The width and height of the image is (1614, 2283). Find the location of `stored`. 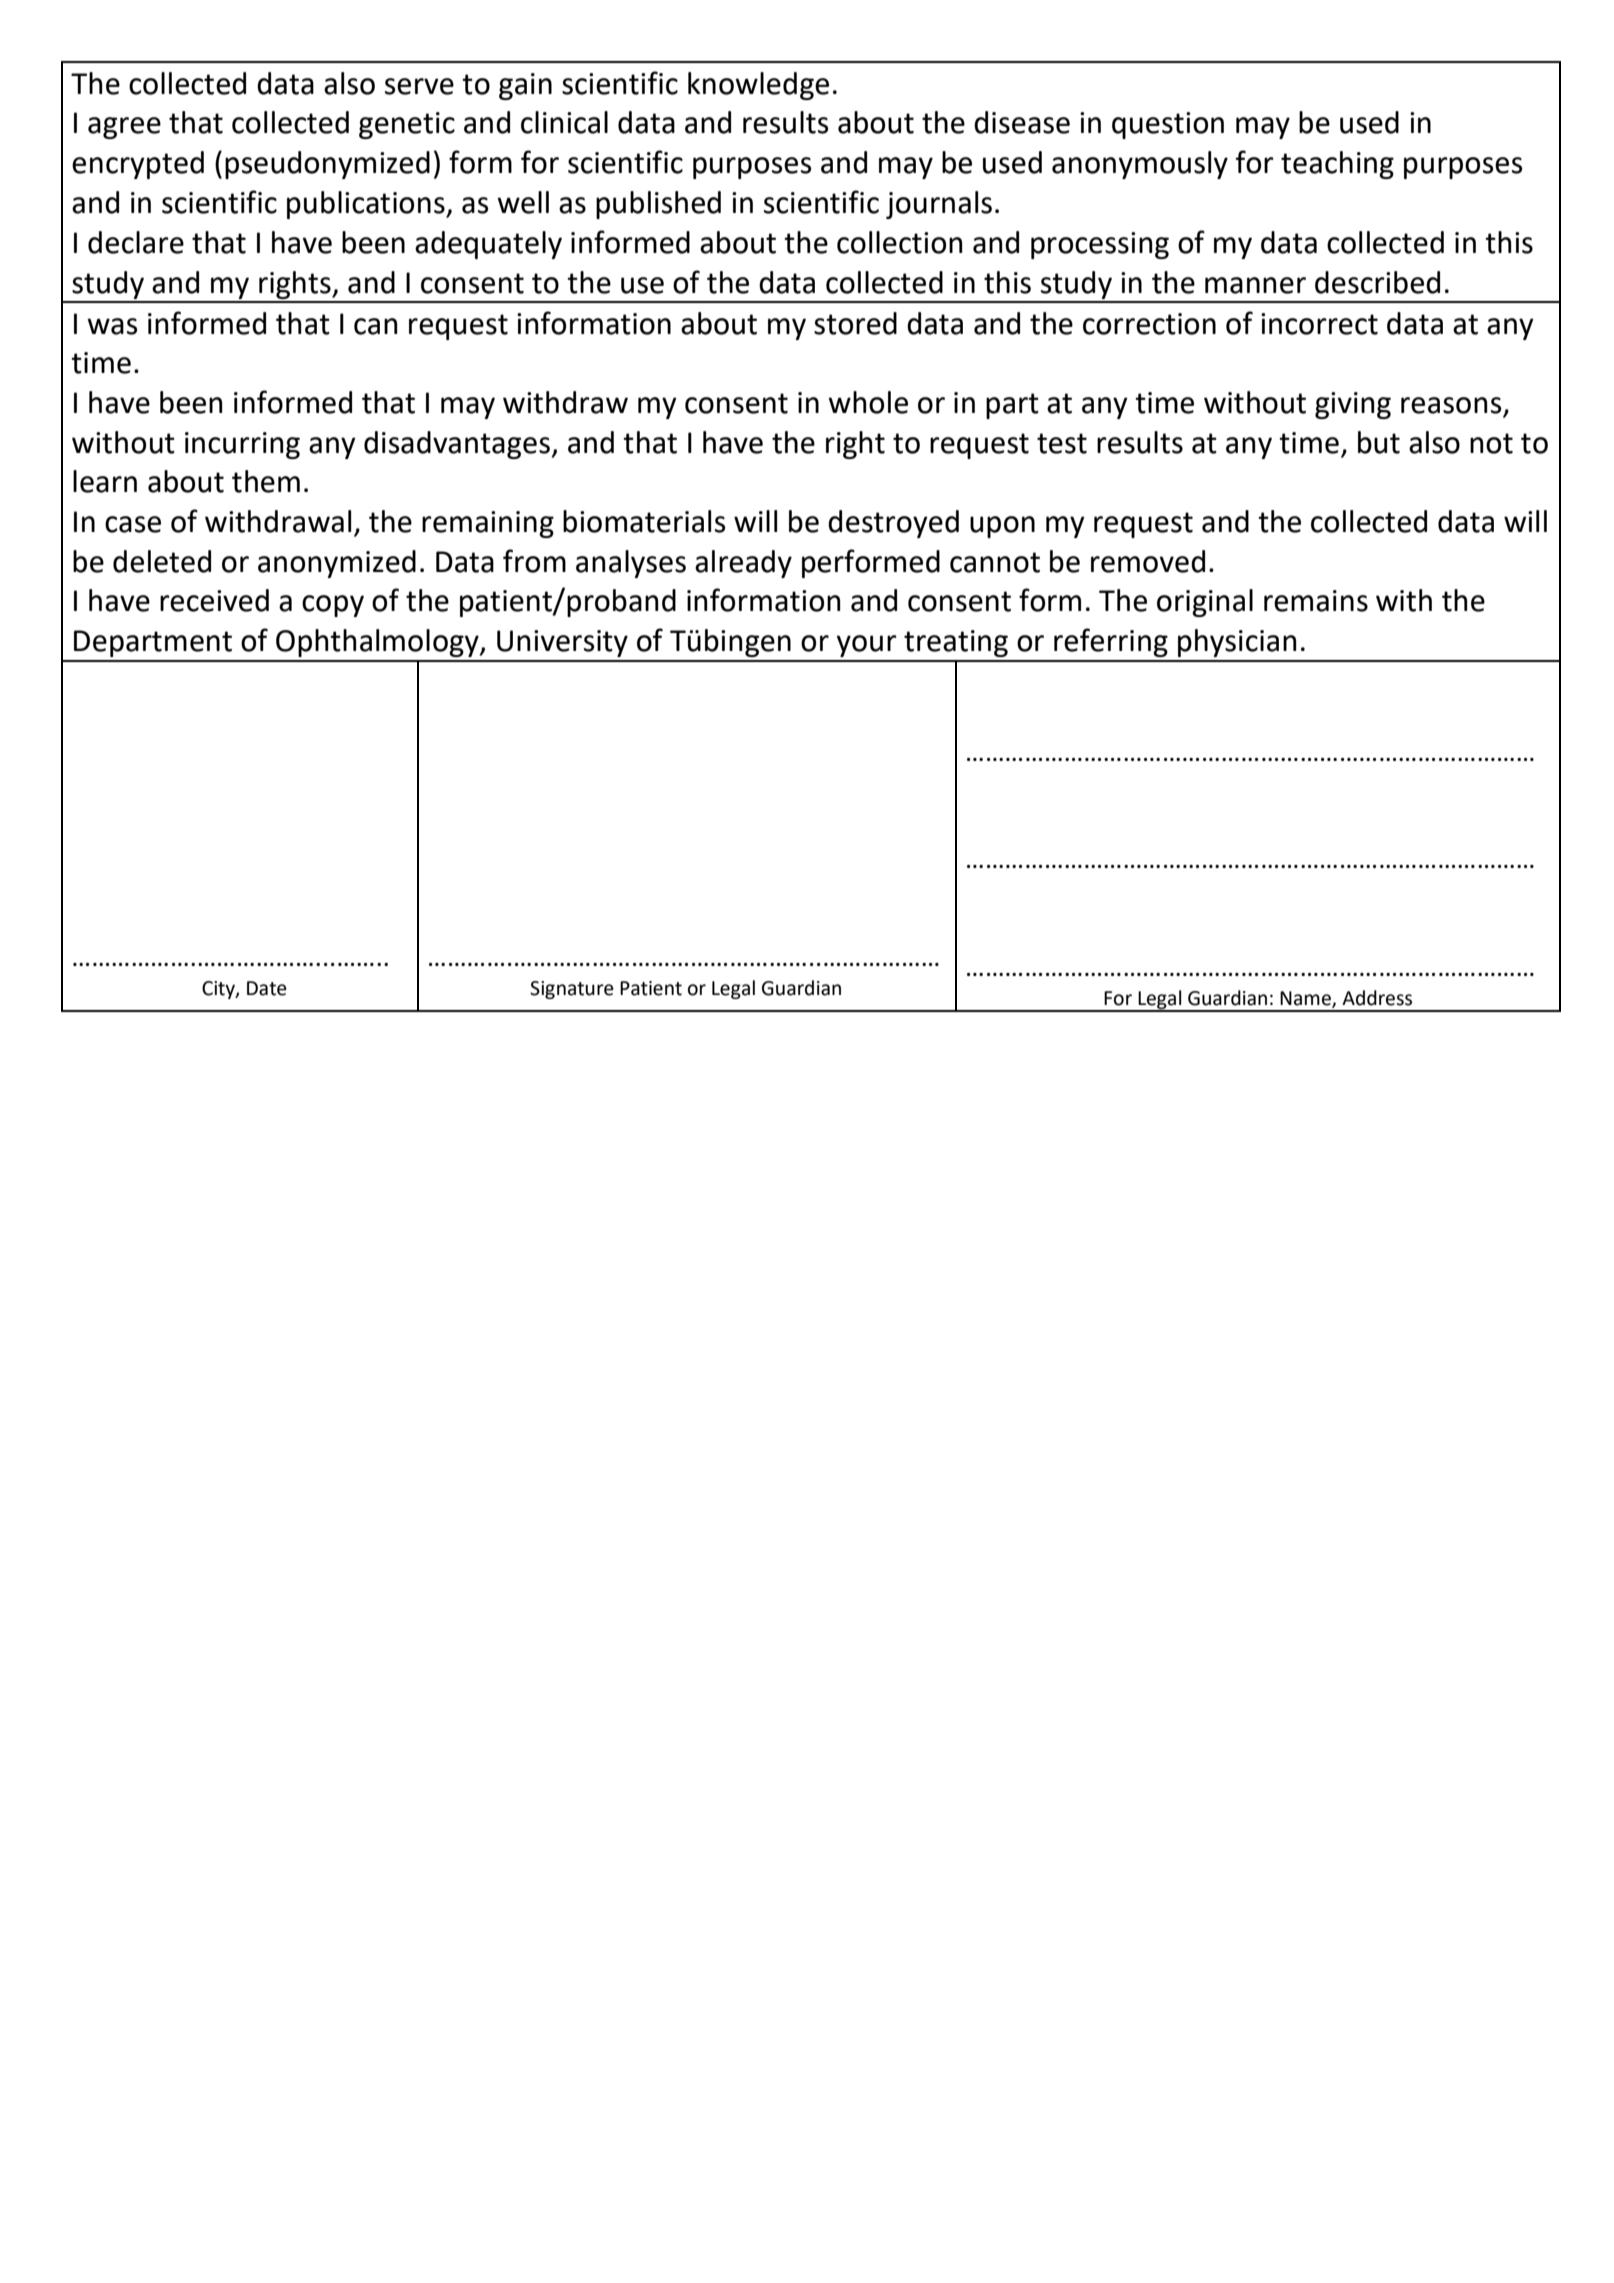

stored is located at coordinates (855, 323).
